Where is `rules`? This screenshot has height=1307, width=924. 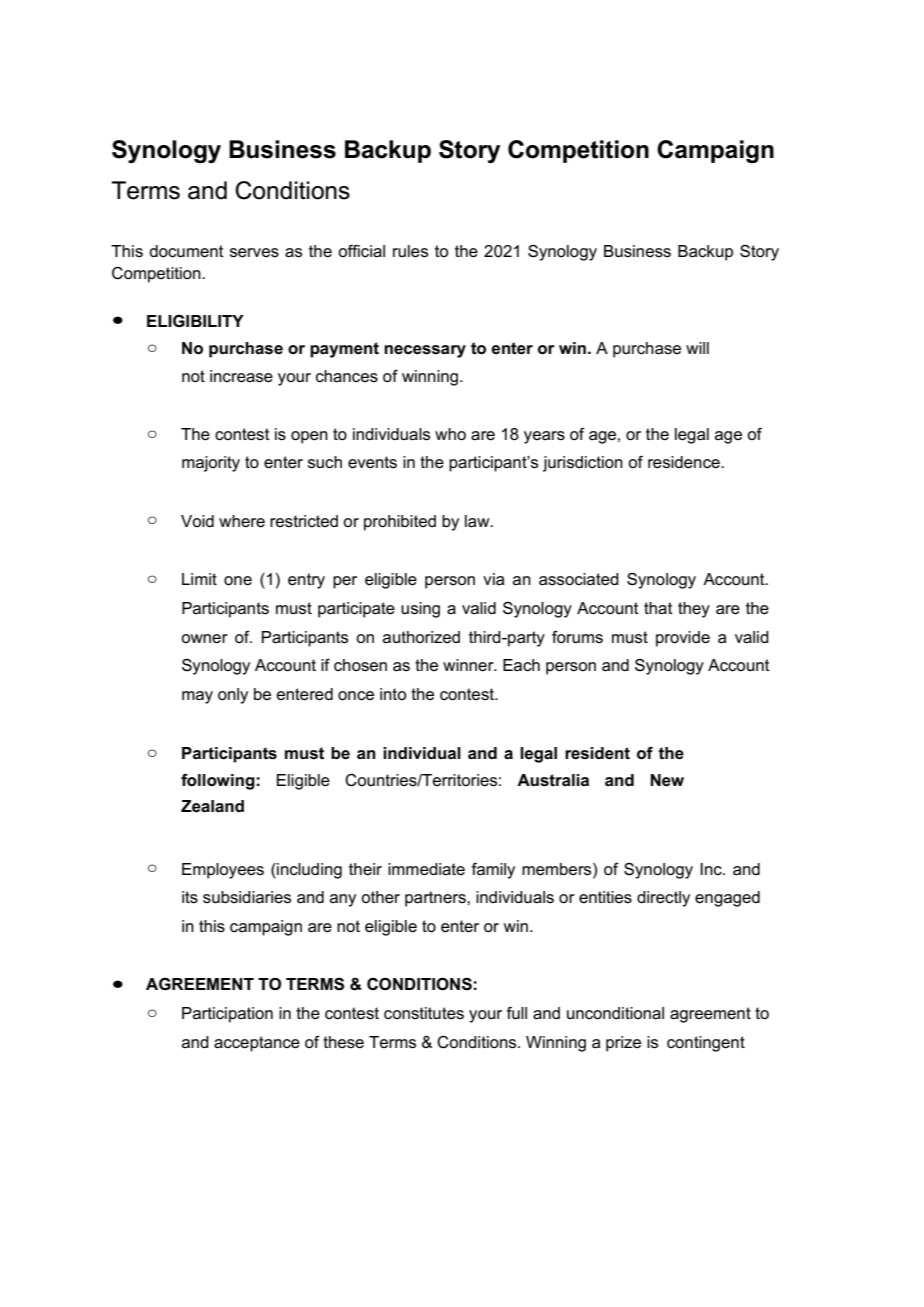
rules is located at coordinates (410, 251).
